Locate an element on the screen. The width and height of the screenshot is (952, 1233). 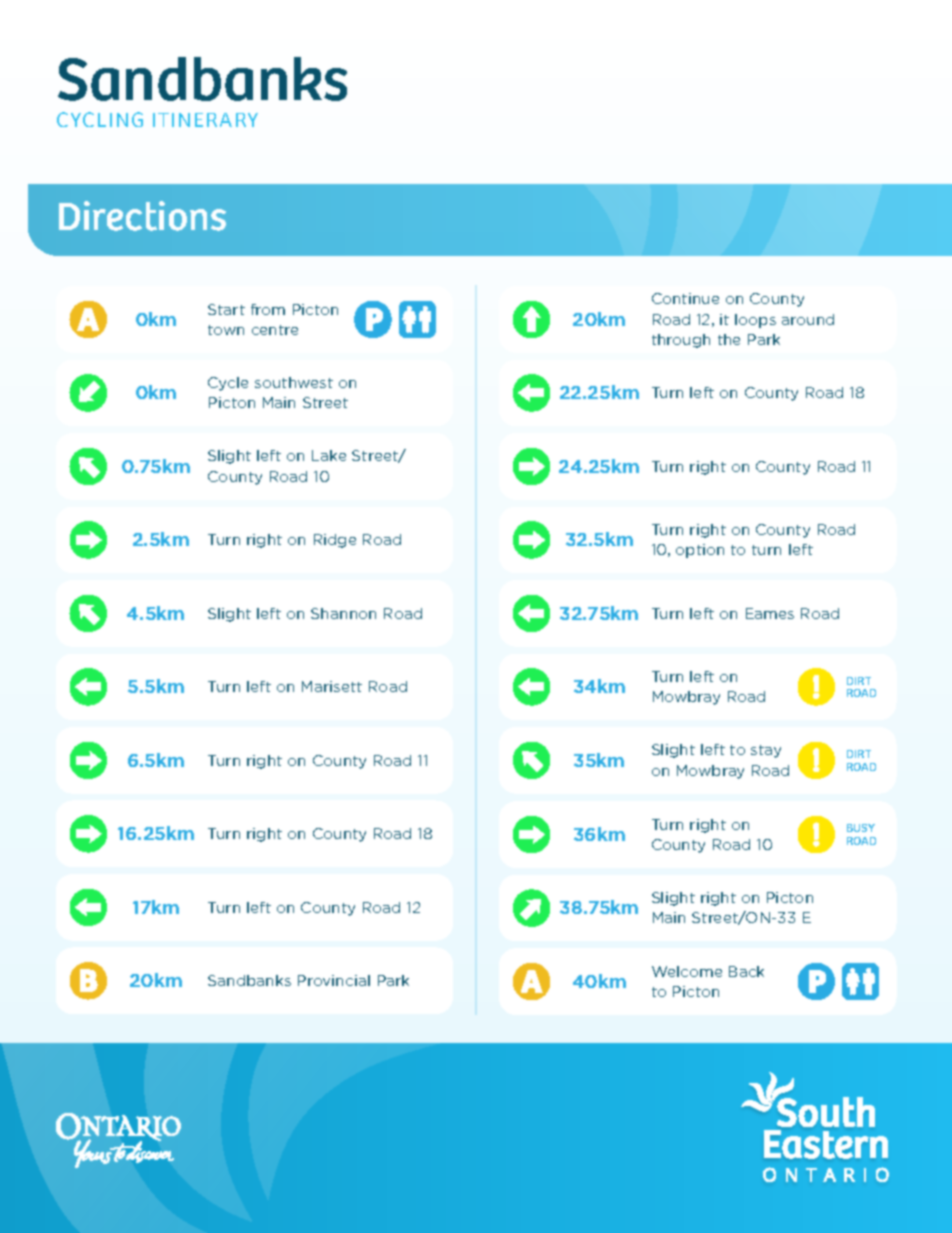
Welcome is located at coordinates (687, 971).
